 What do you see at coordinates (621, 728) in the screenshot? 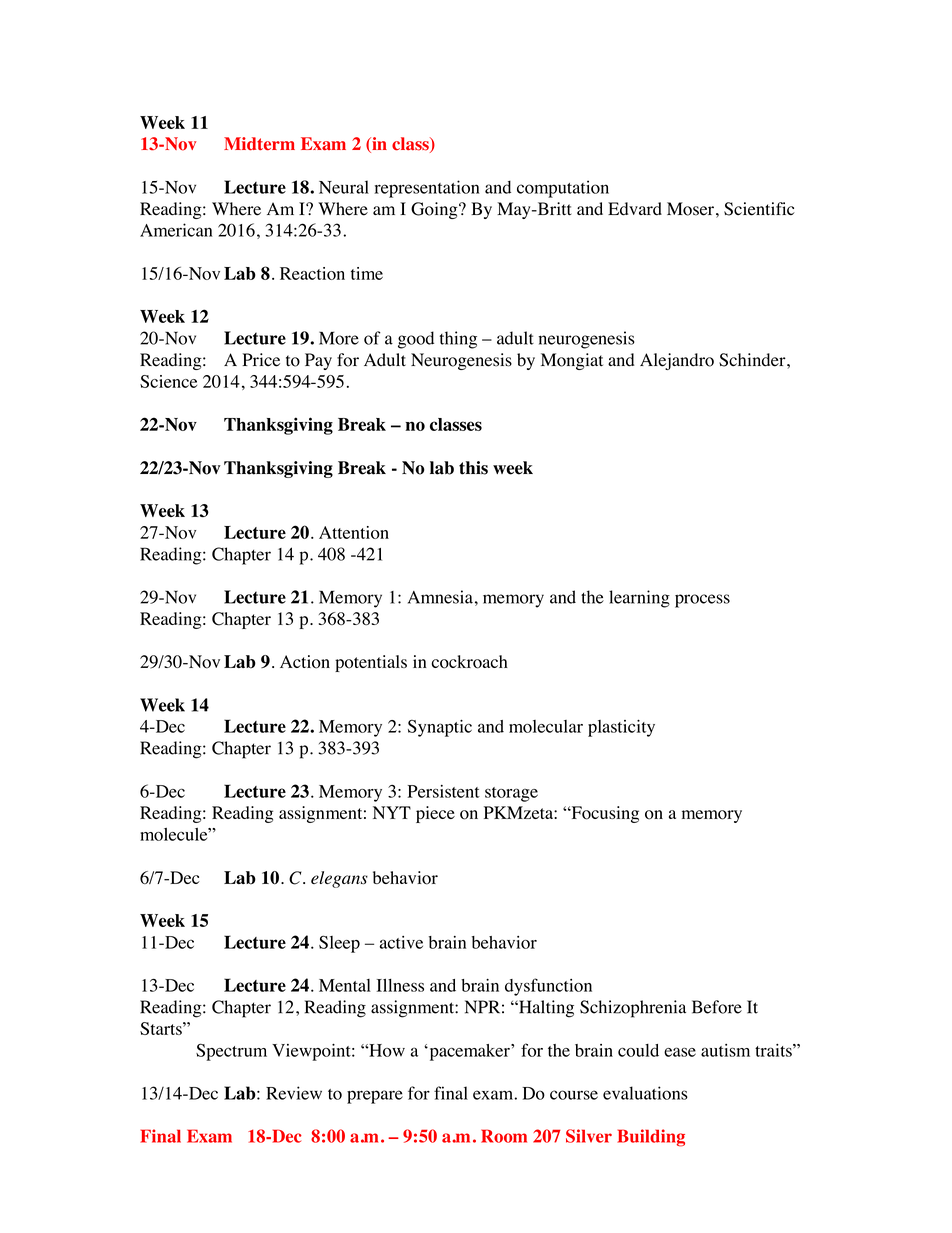
I see `plasticity` at bounding box center [621, 728].
